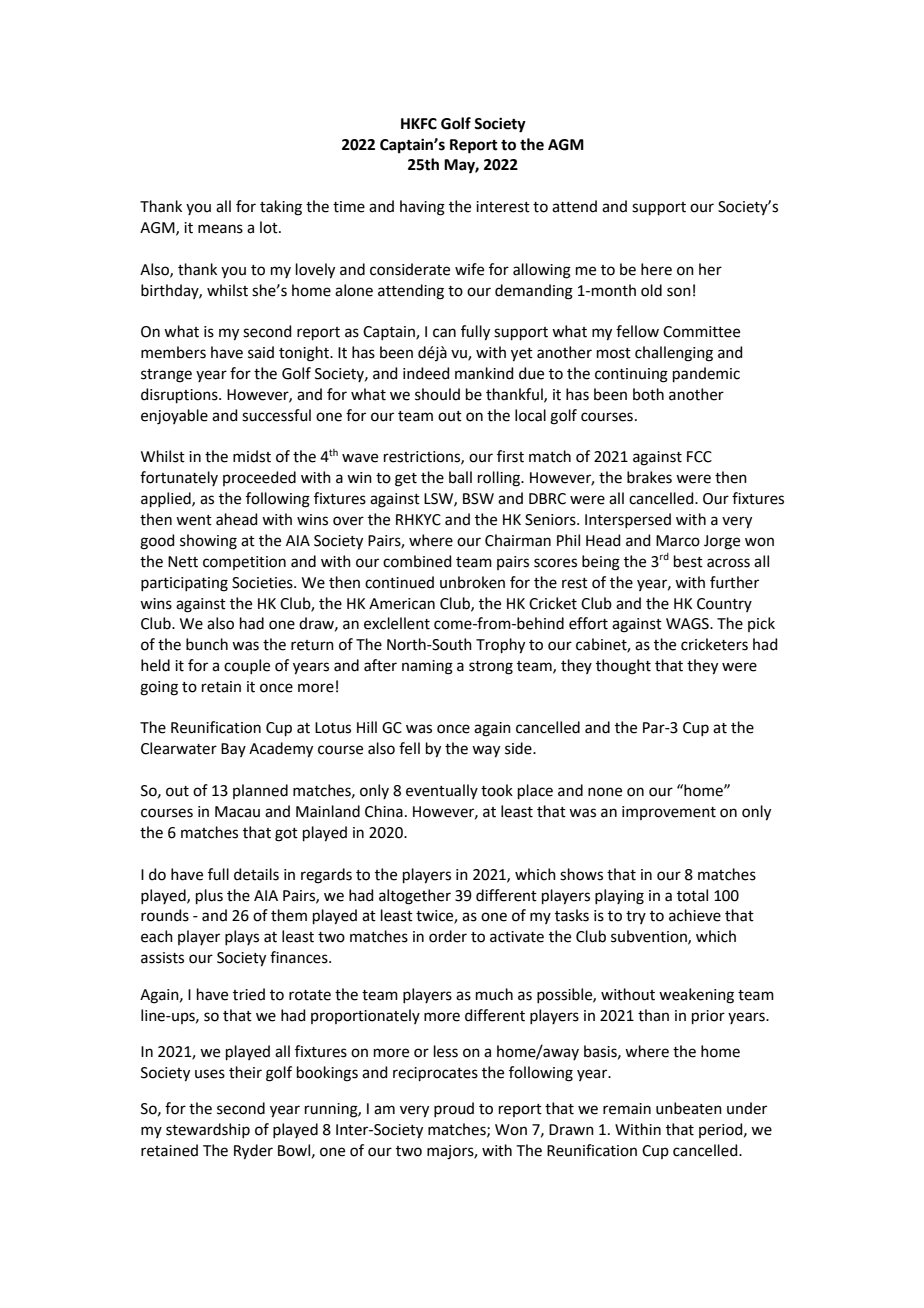  Describe the element at coordinates (247, 666) in the screenshot. I see `couple` at that location.
